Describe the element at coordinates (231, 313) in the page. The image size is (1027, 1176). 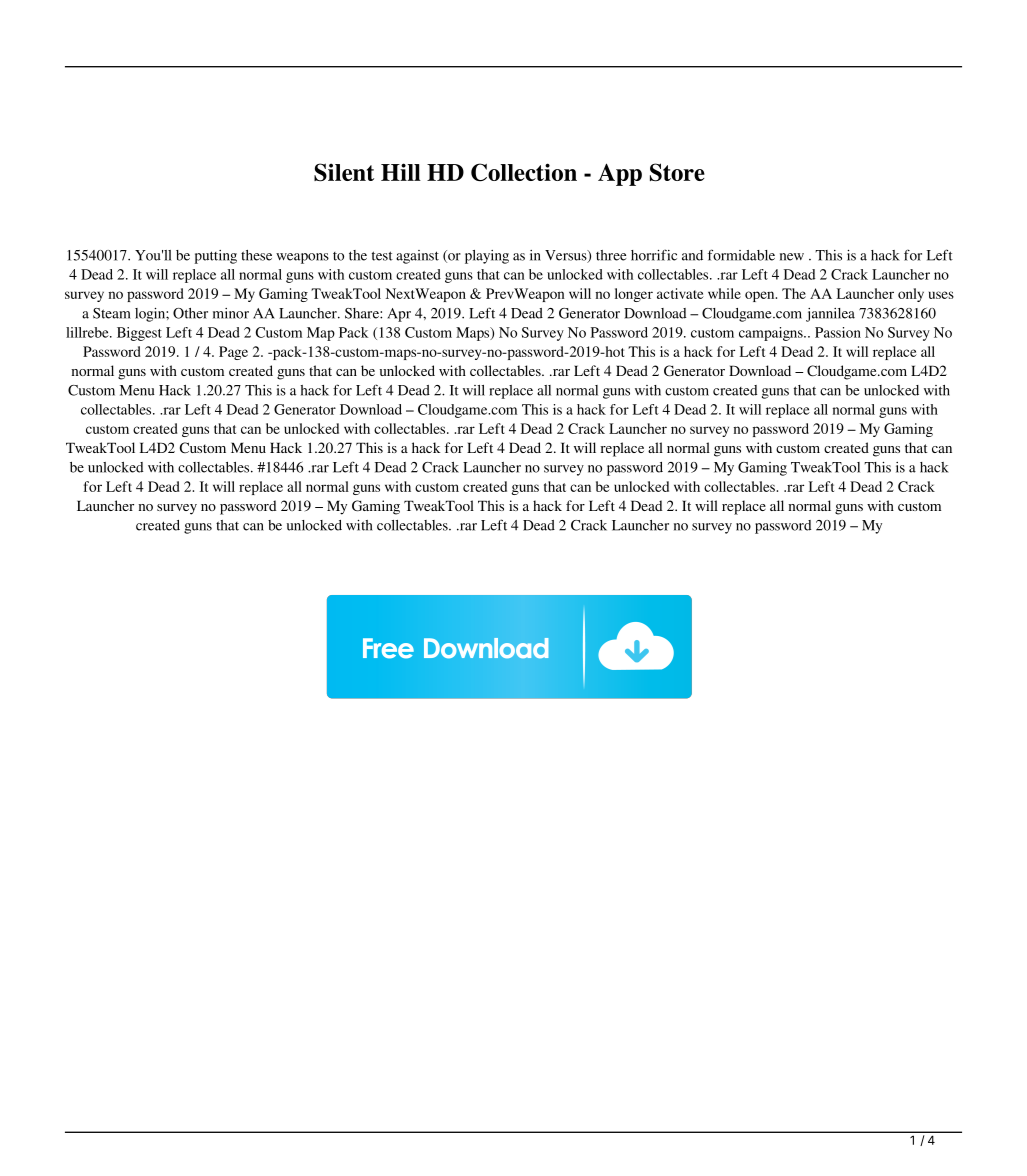
I see `minor` at that location.
